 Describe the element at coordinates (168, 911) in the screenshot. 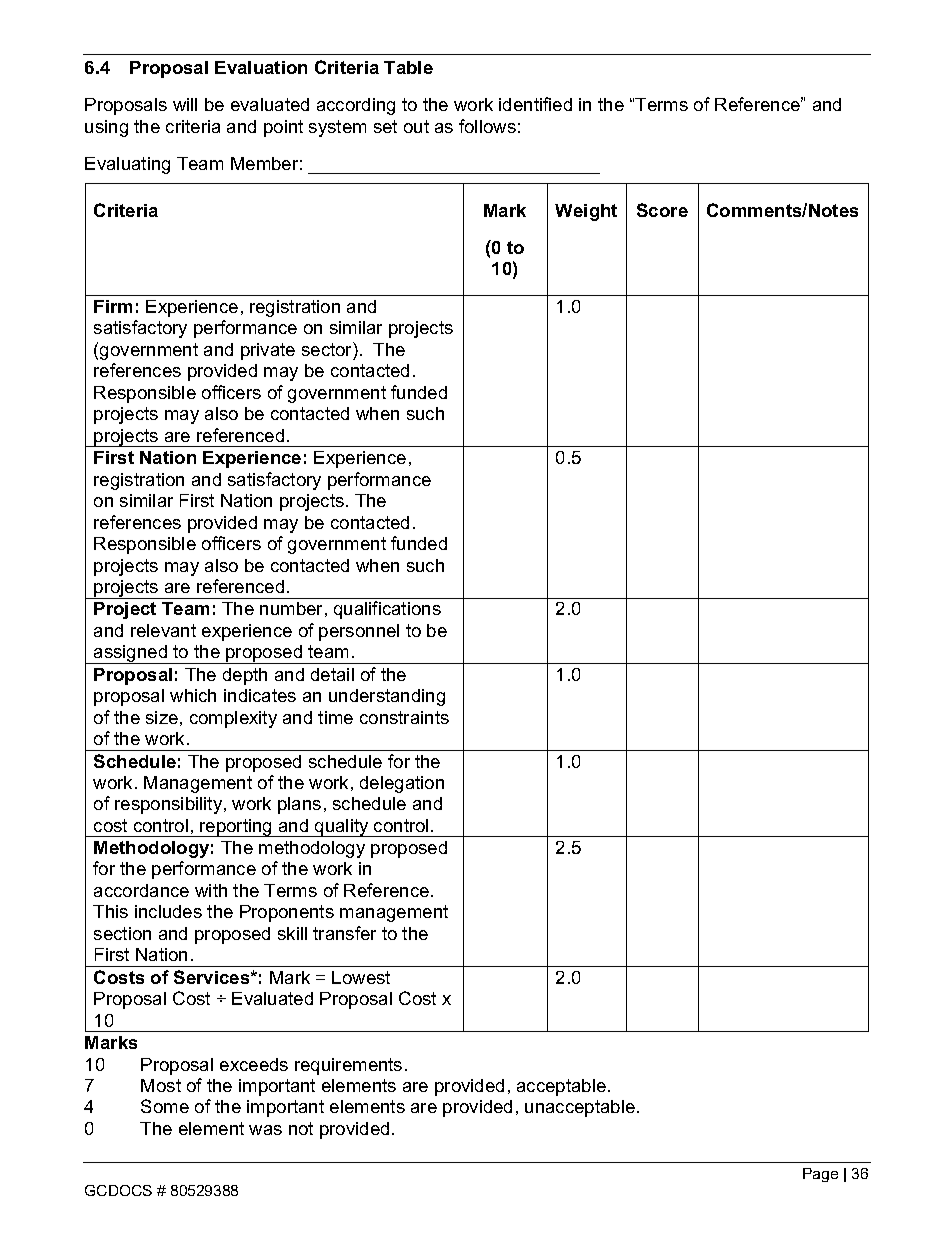

I see `includes` at that location.
